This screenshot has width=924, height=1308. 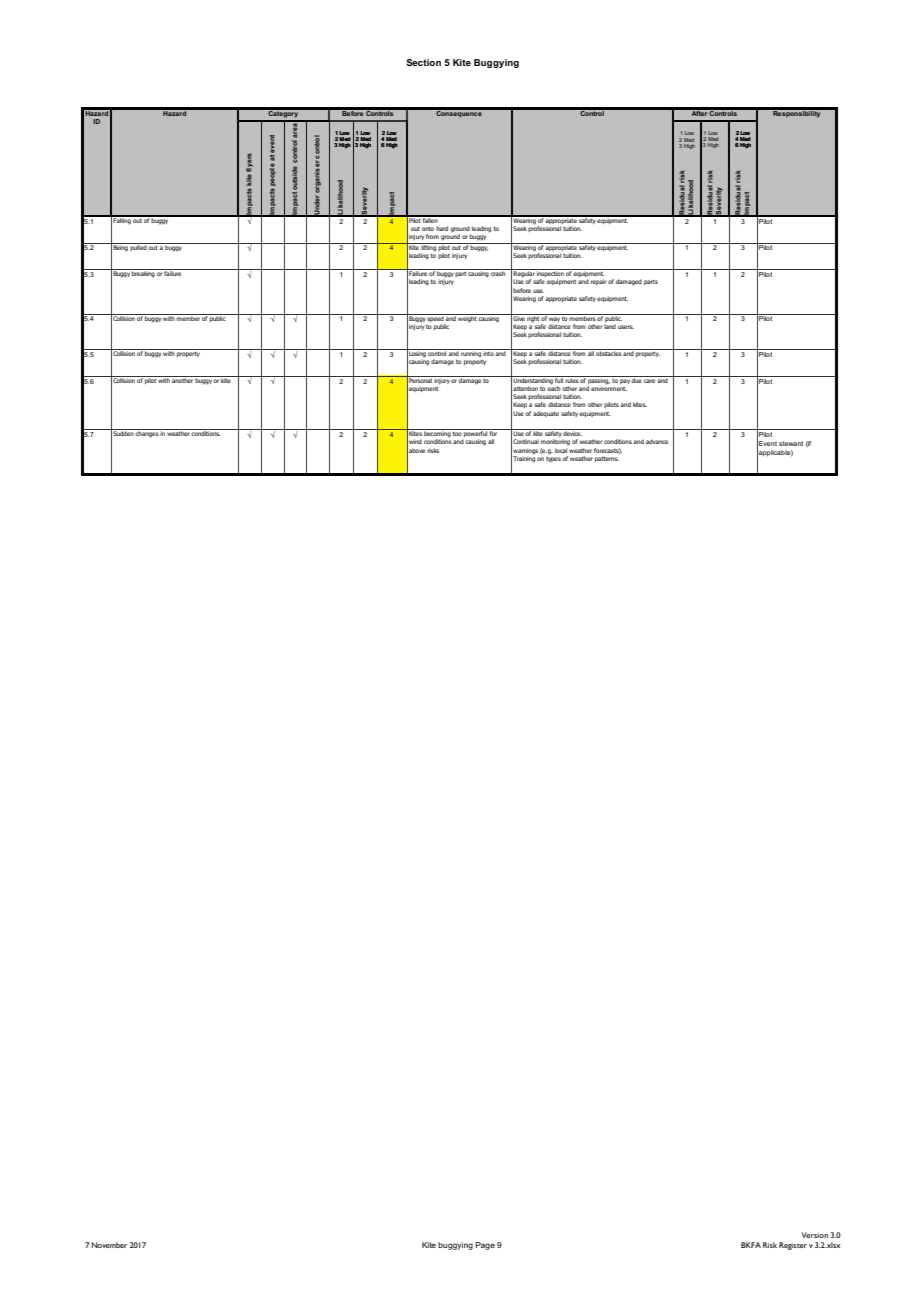 I want to click on November, so click(x=109, y=1245).
